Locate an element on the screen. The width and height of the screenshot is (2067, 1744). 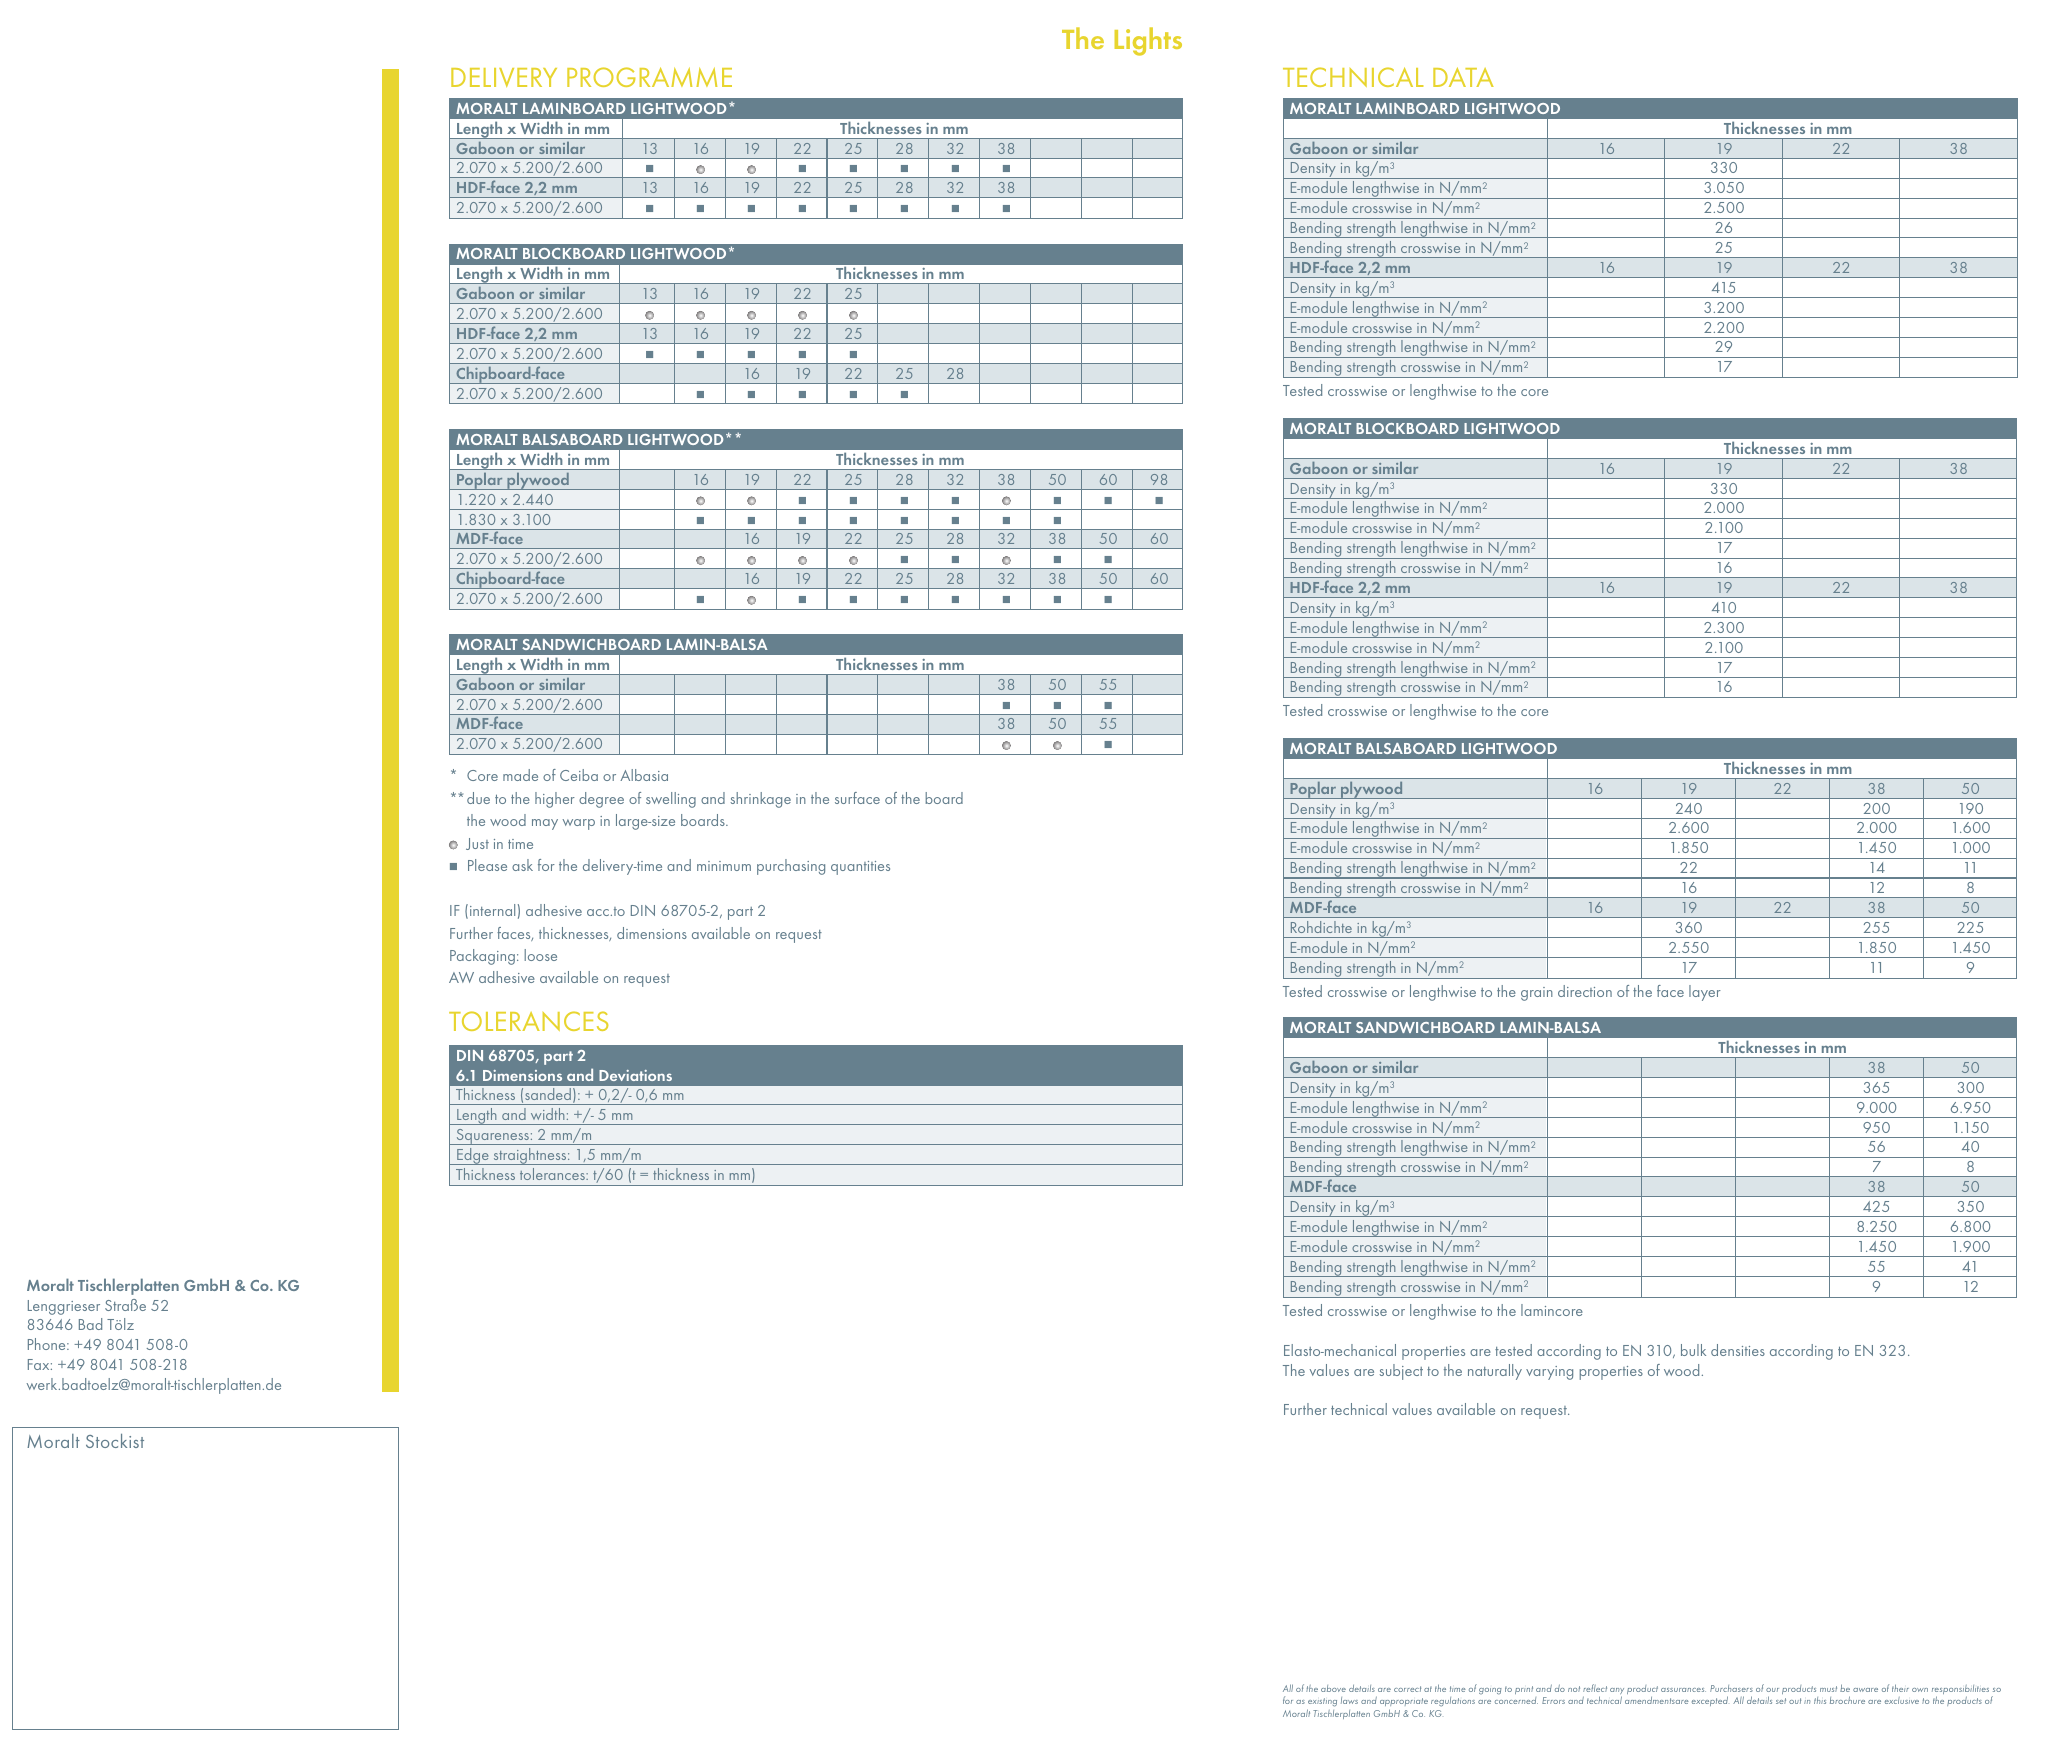
densities is located at coordinates (1738, 1350).
